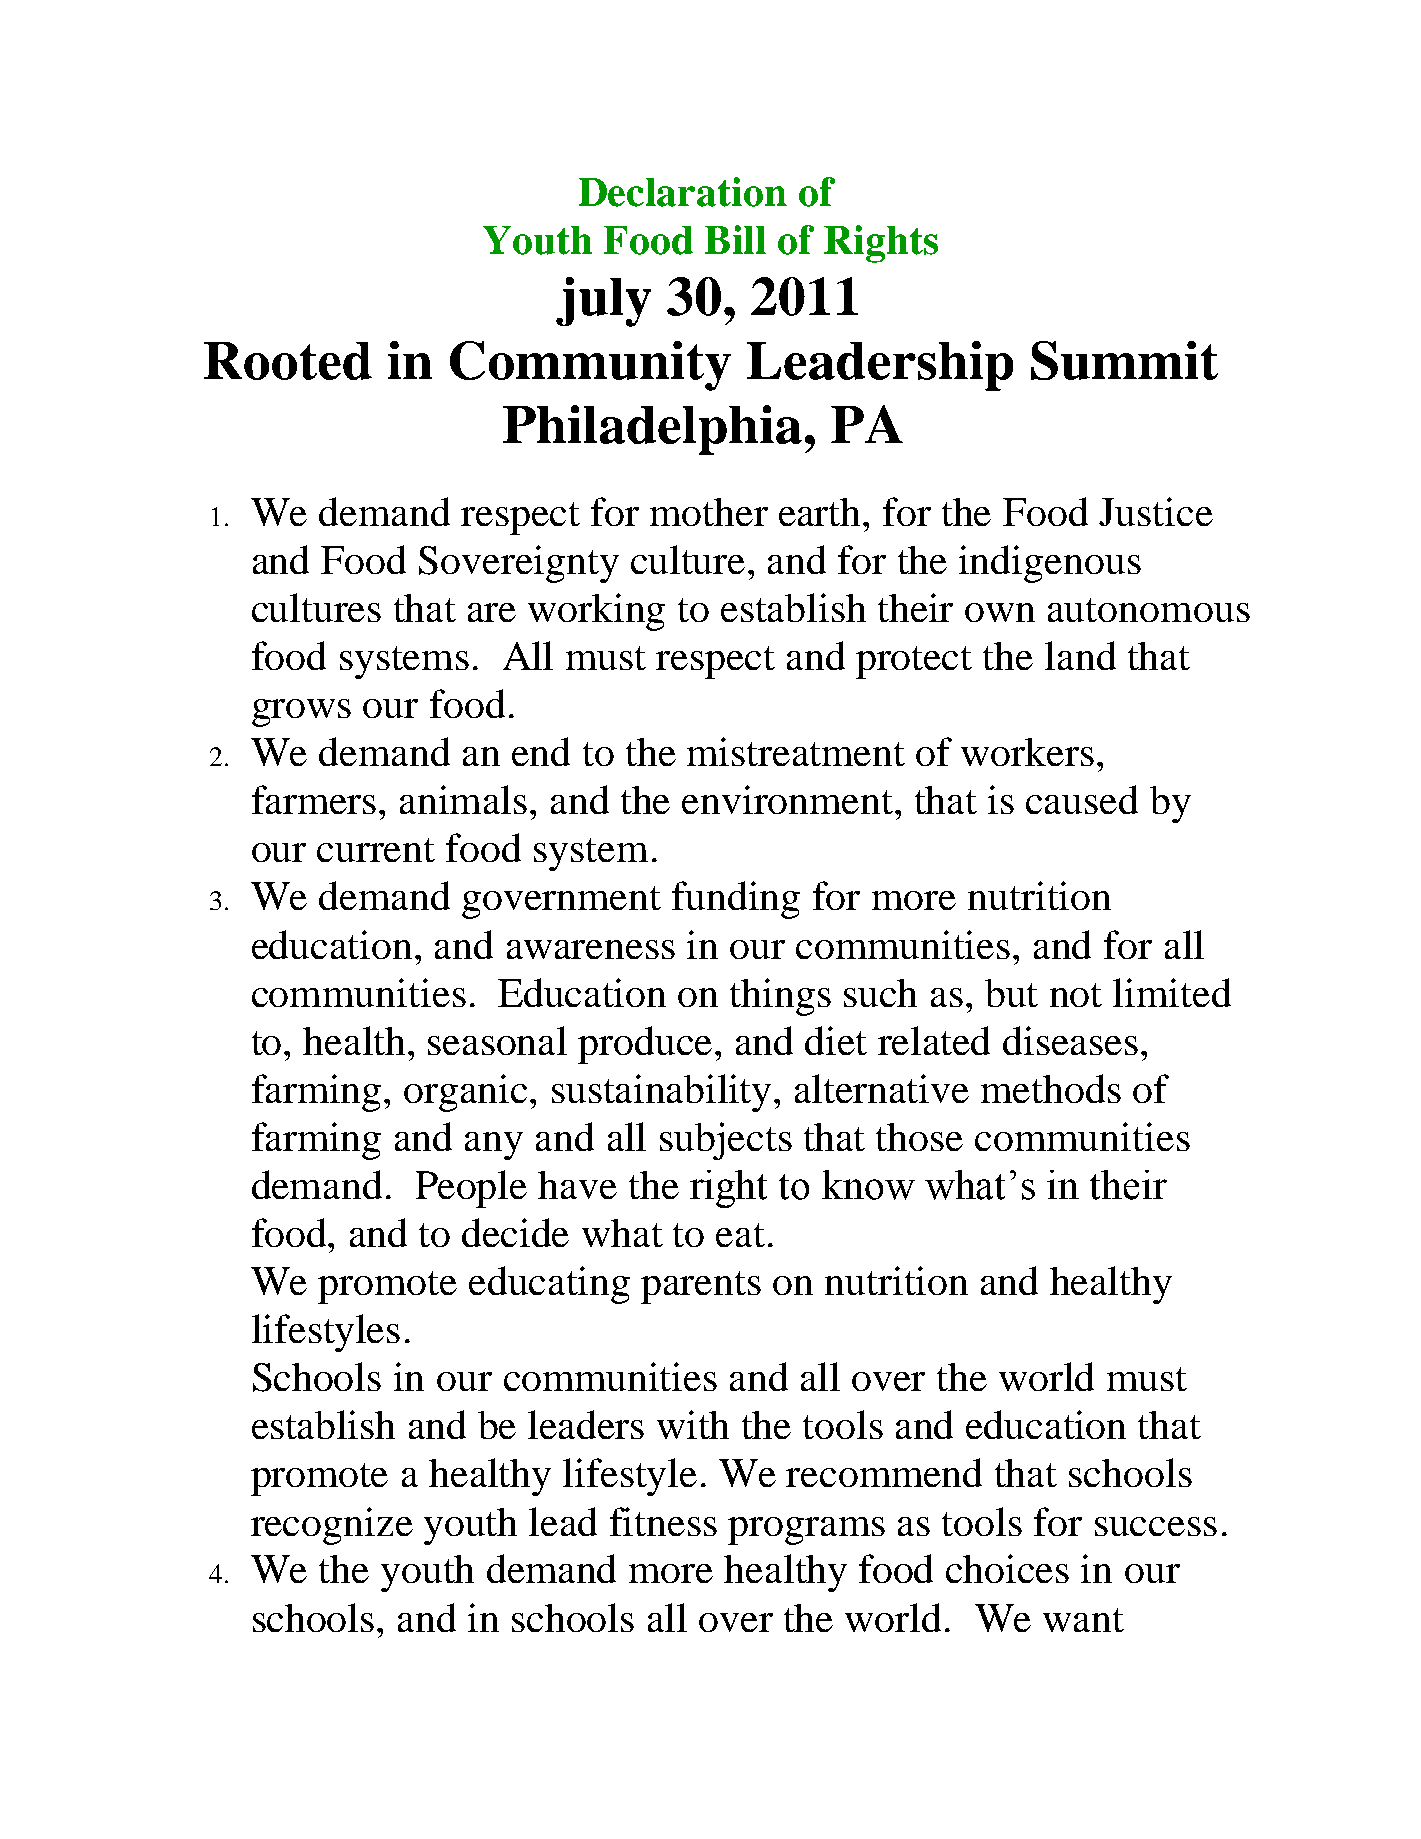 Image resolution: width=1421 pixels, height=1839 pixels. Describe the element at coordinates (288, 361) in the document. I see `Rooted` at that location.
